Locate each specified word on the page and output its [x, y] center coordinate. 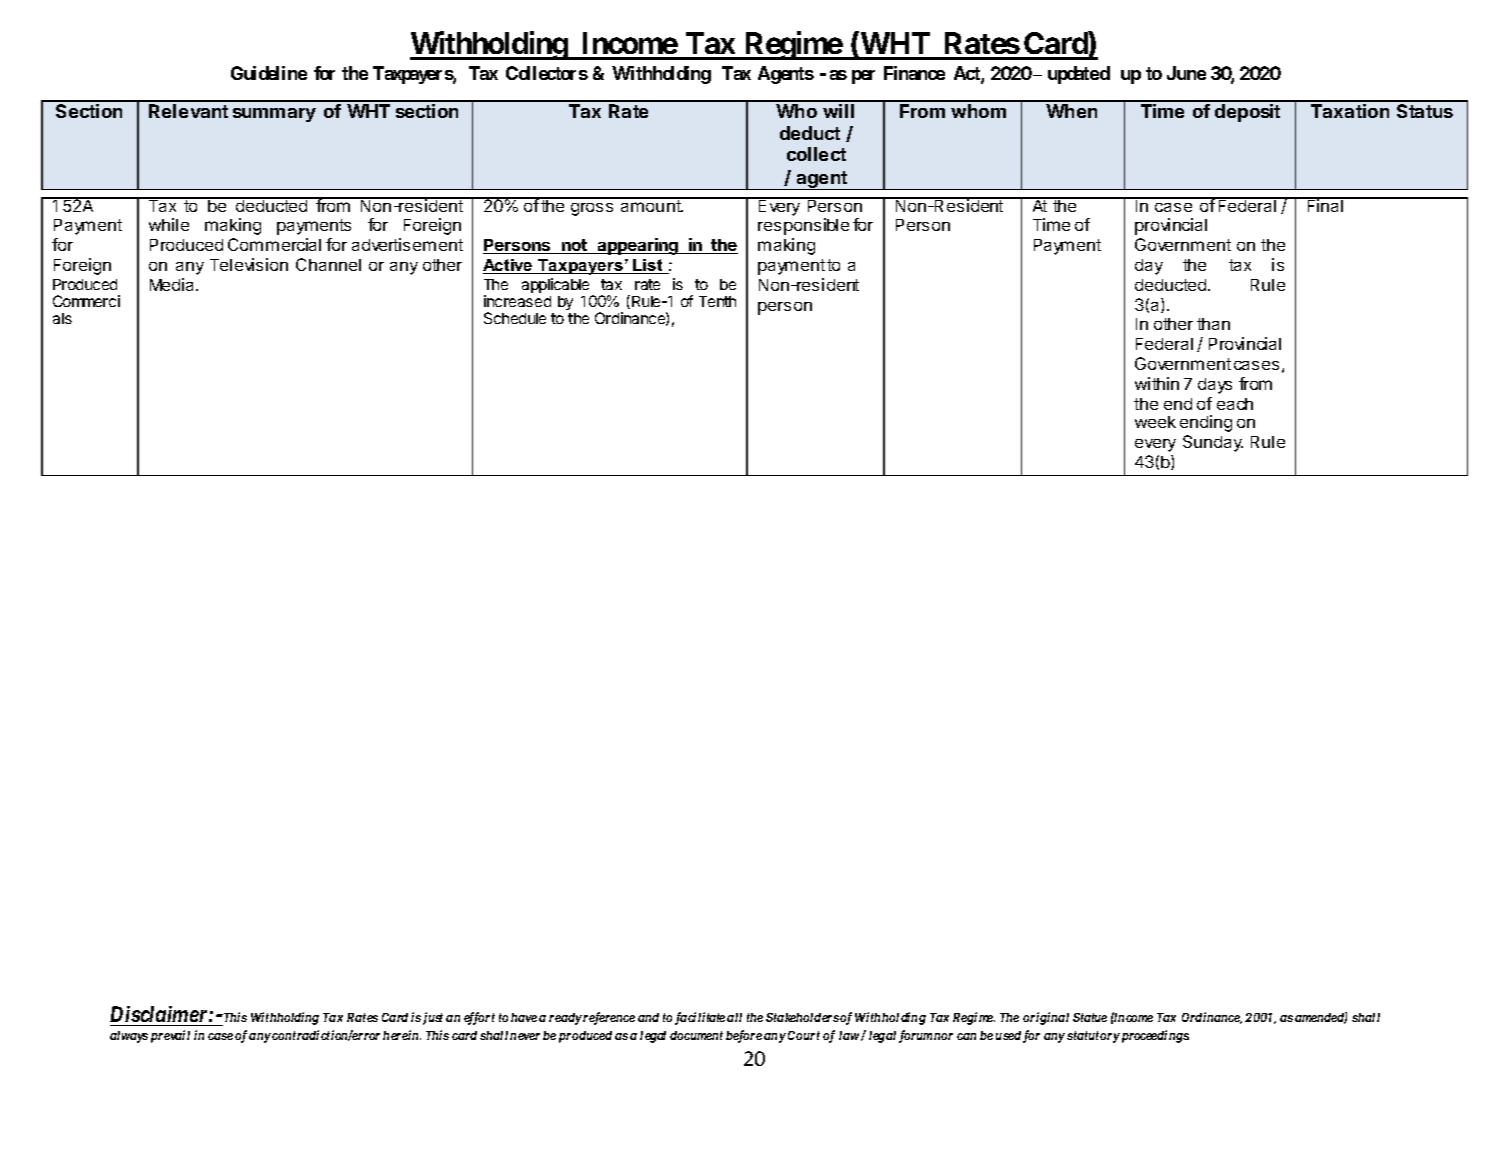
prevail [170, 1036]
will [838, 111]
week [1155, 422]
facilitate [700, 1018]
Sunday [1213, 443]
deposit [1247, 113]
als [62, 318]
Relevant [188, 111]
